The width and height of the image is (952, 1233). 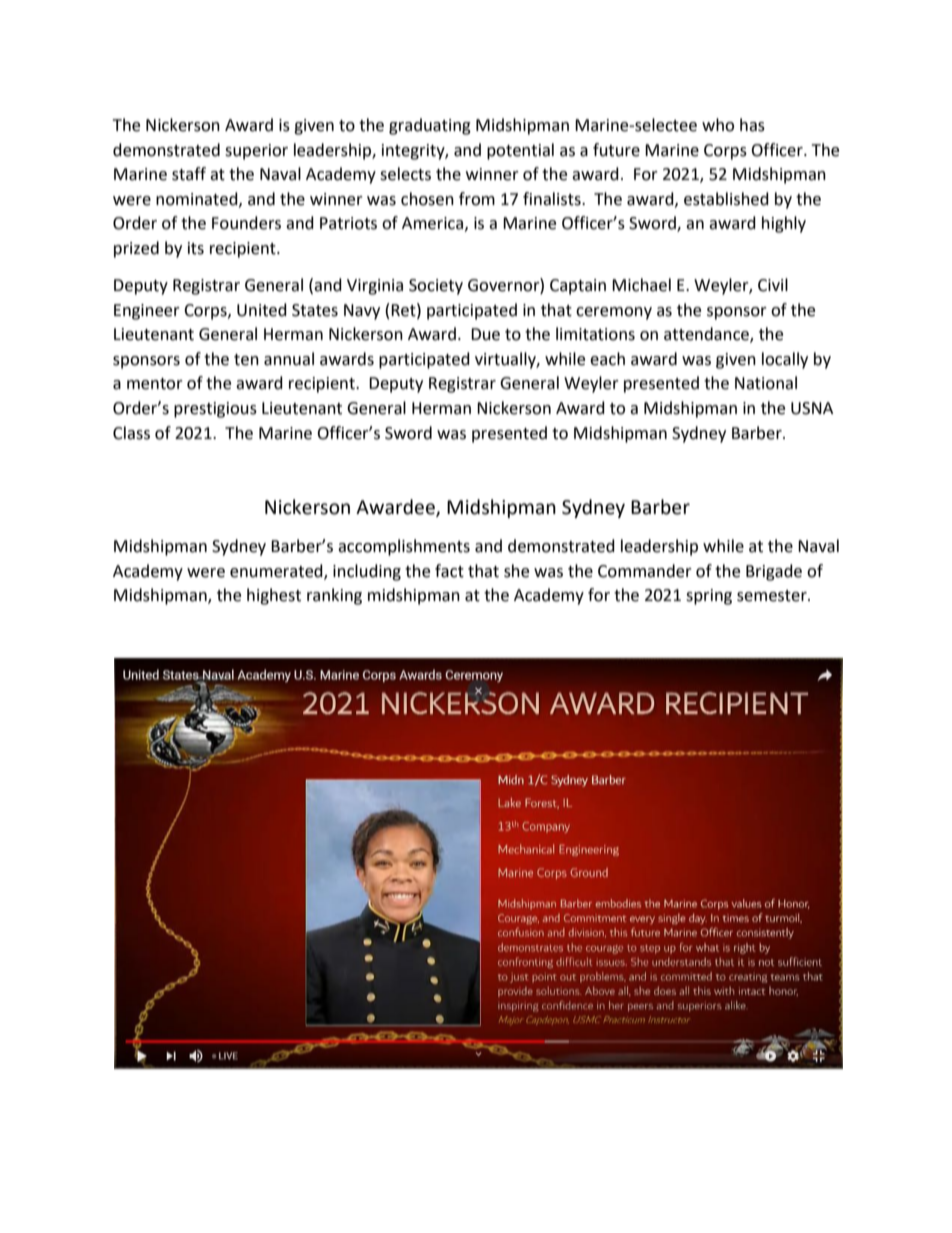 I want to click on superior, so click(x=256, y=152).
